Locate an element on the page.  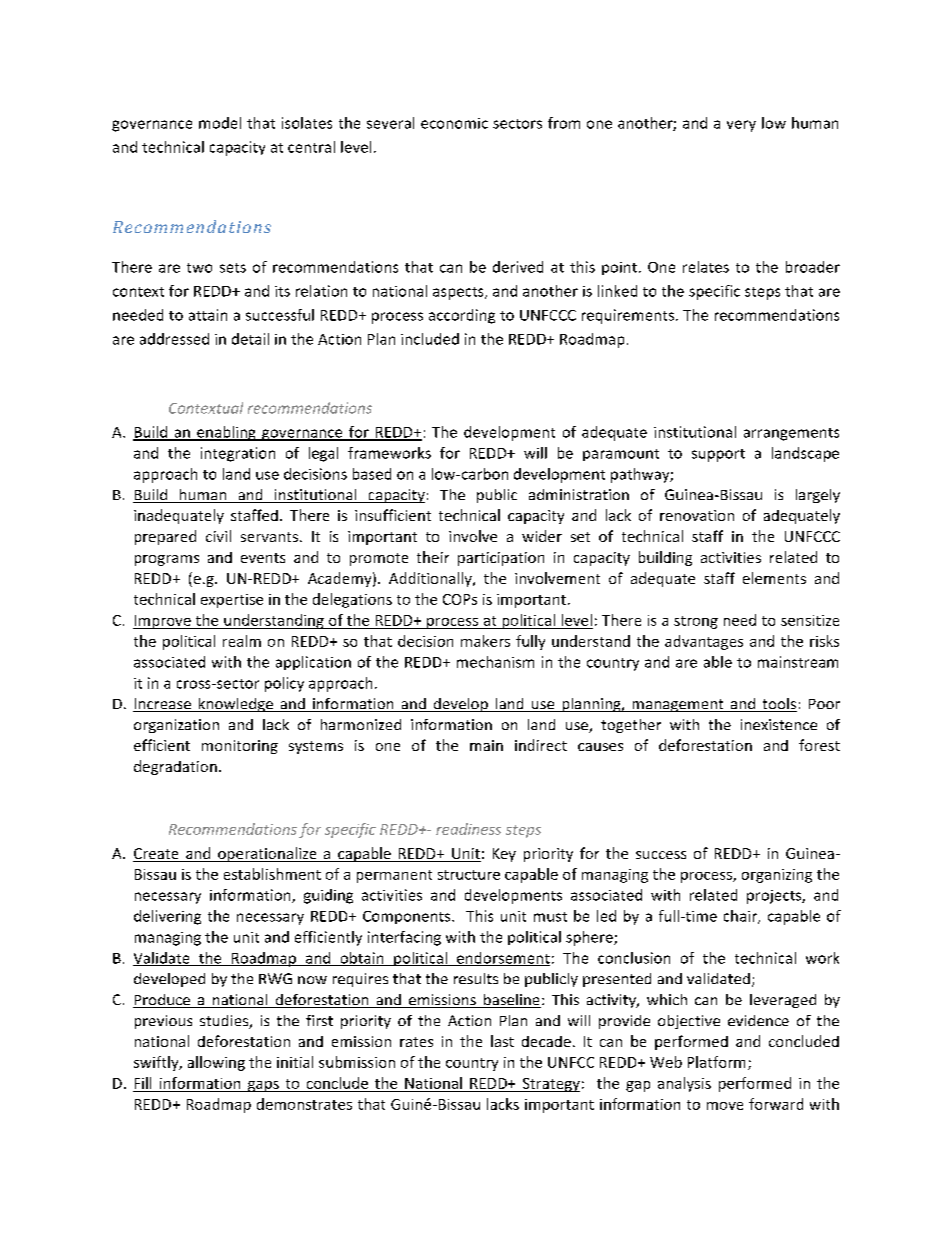
last is located at coordinates (502, 1041).
